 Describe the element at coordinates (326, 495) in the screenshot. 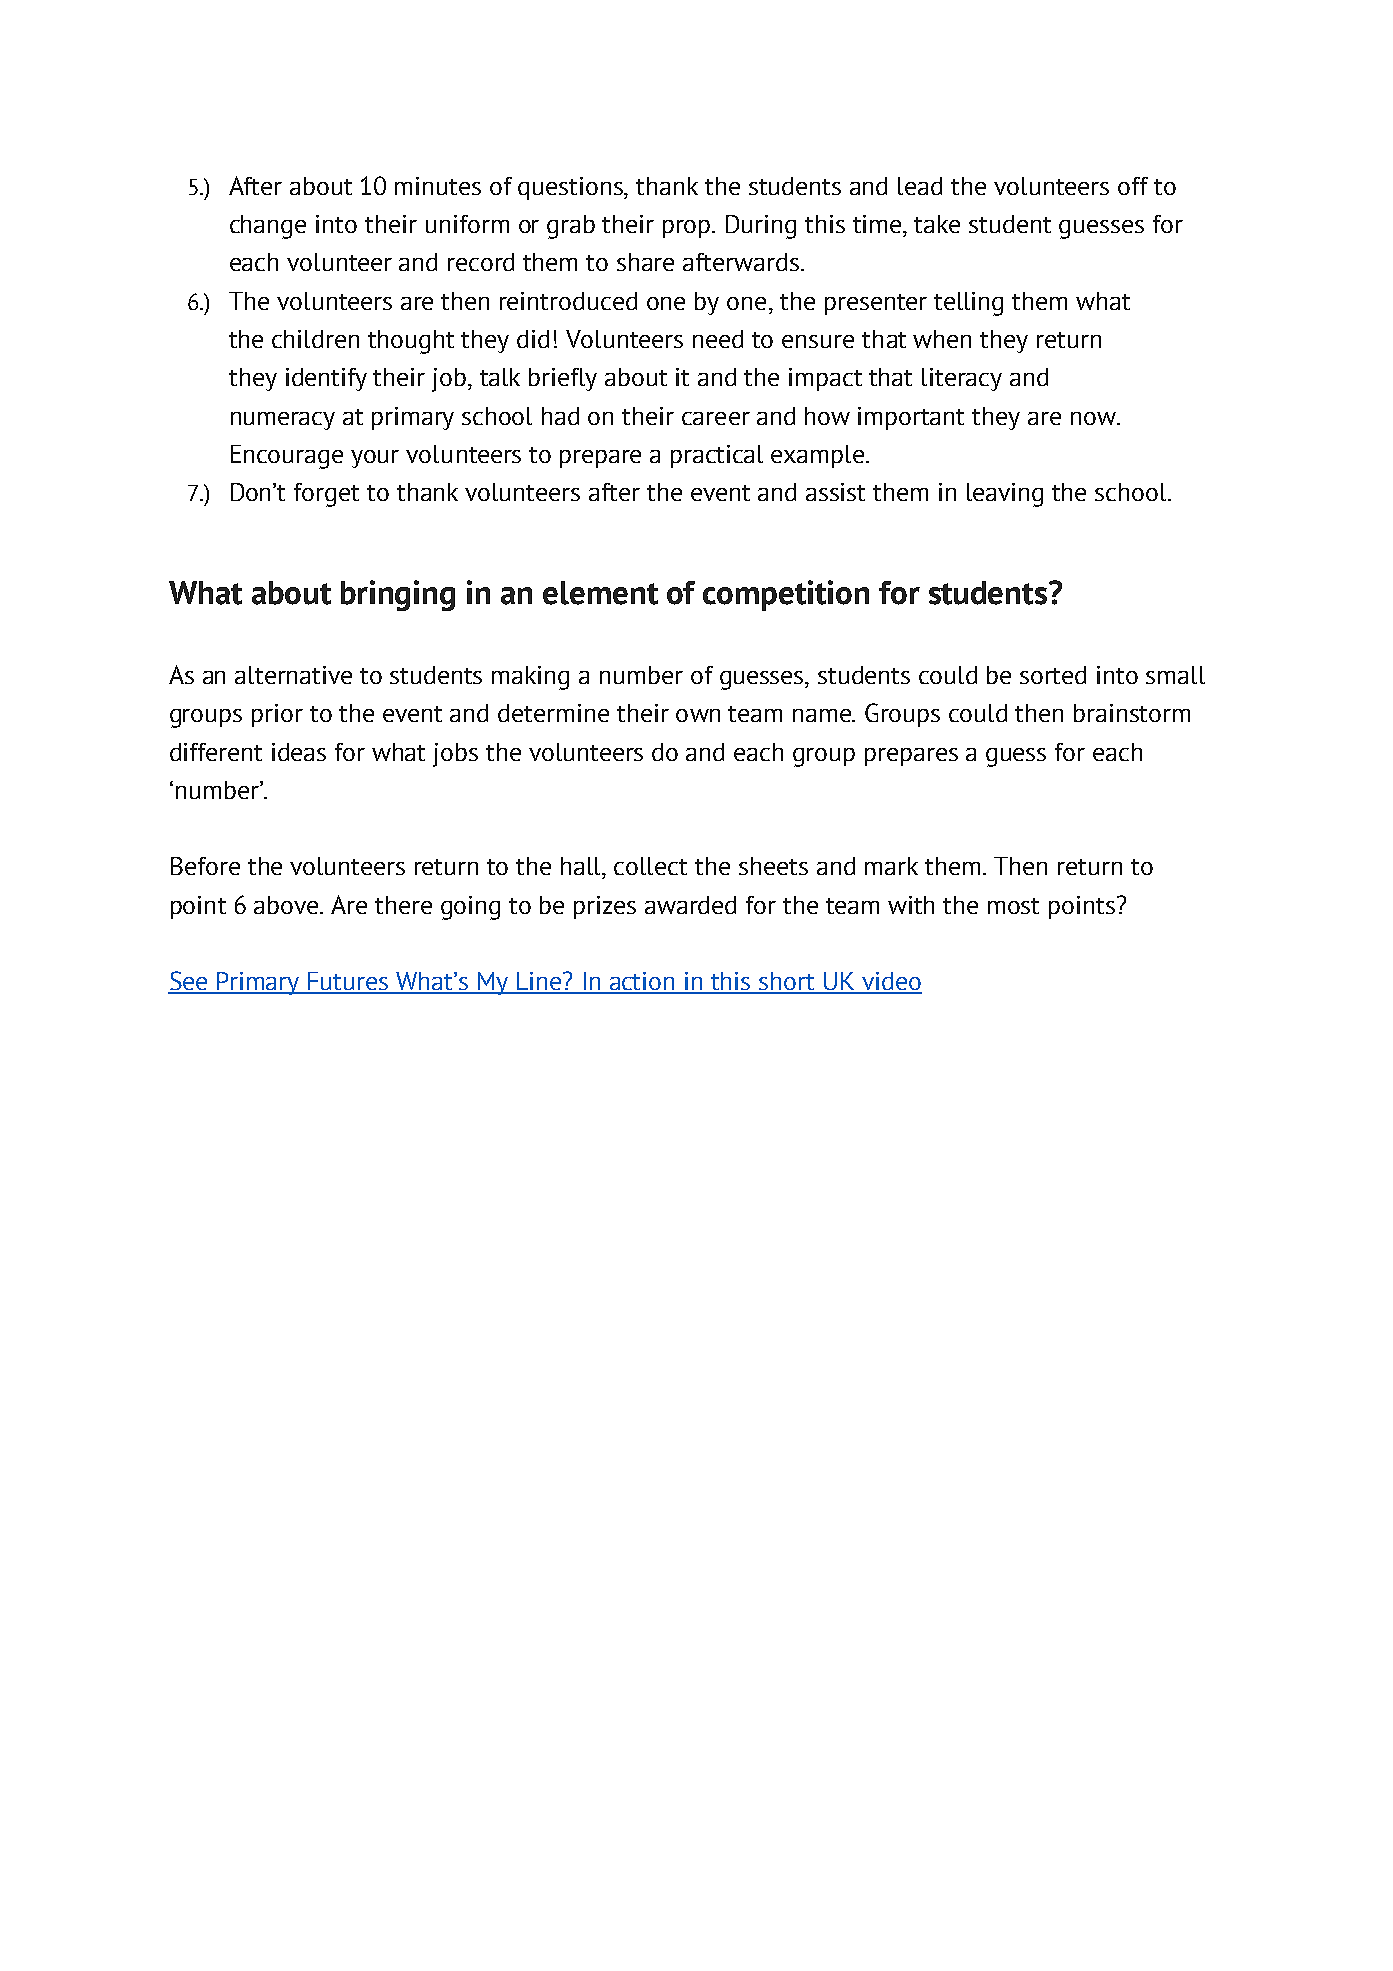

I see `forget` at that location.
